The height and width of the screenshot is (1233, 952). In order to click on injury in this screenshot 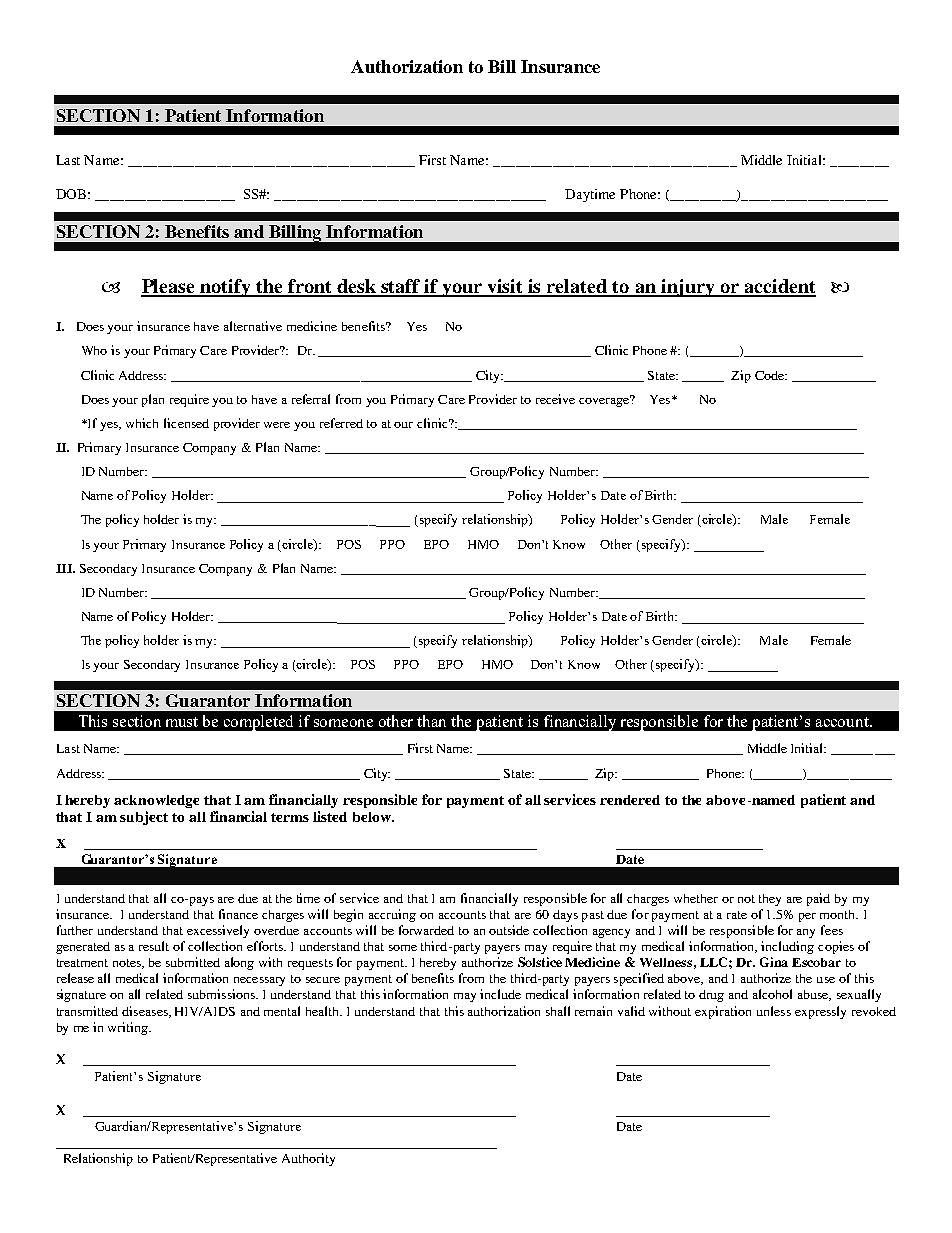, I will do `click(688, 288)`.
